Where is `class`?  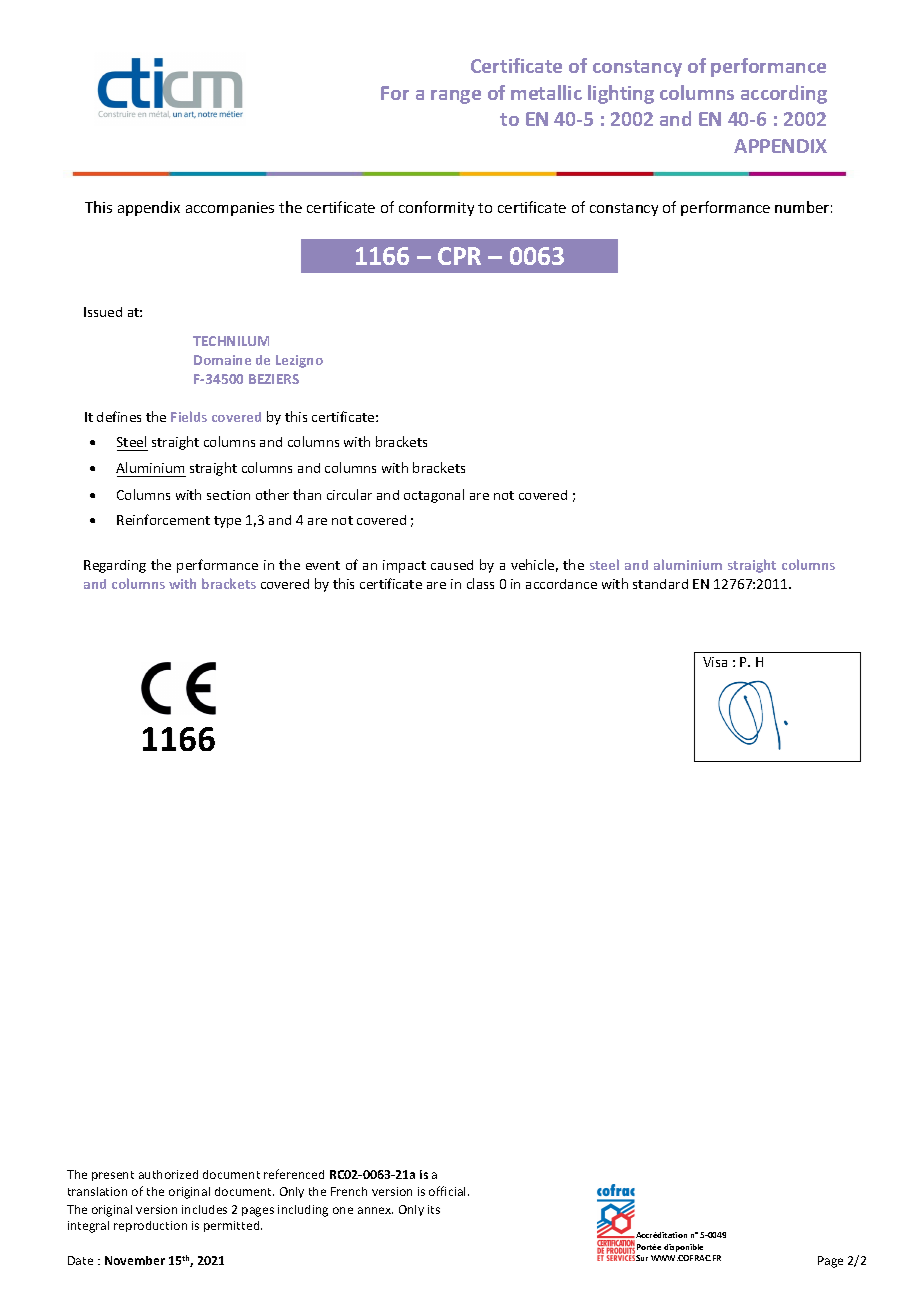
class is located at coordinates (480, 583).
